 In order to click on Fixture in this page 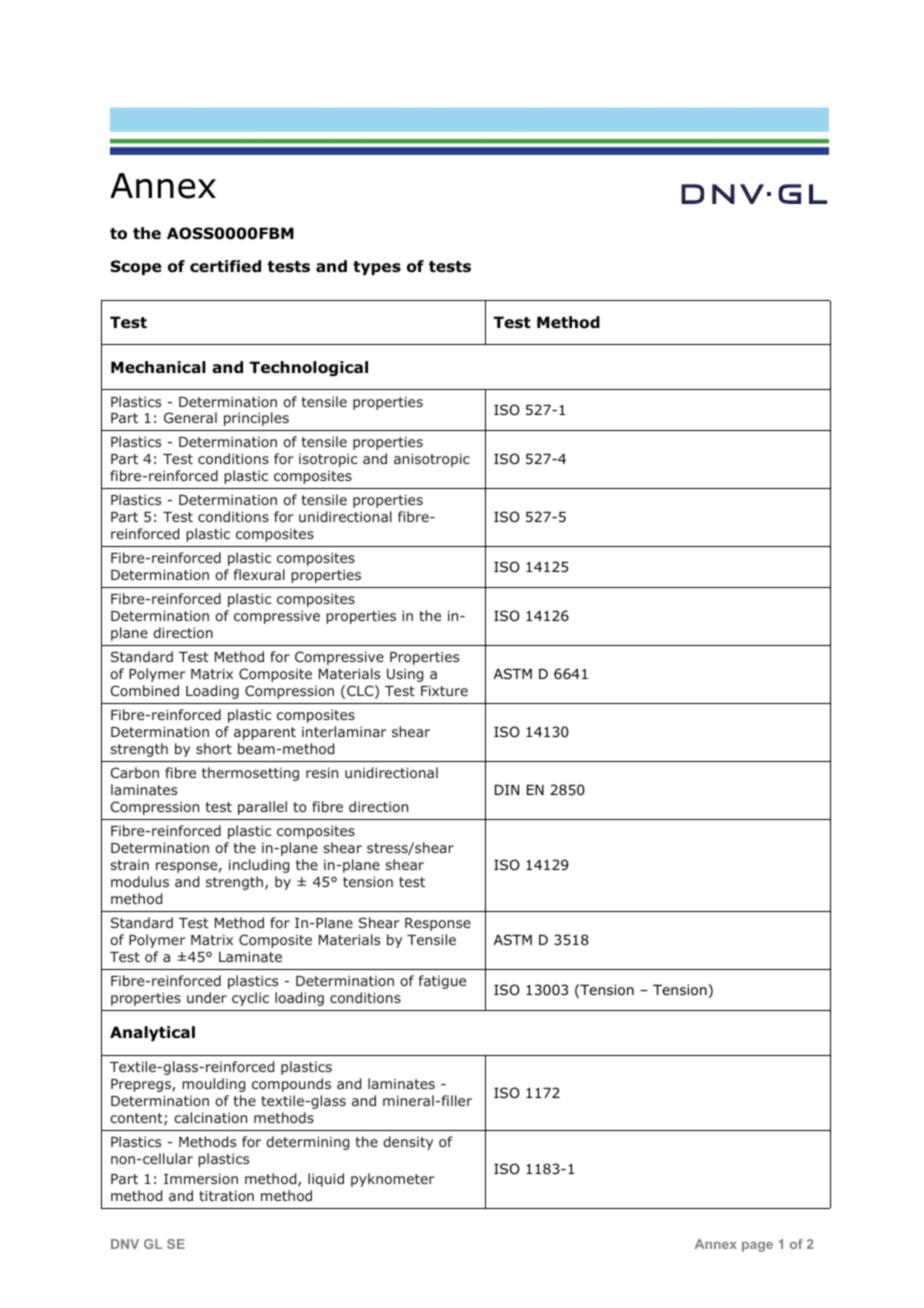, I will do `click(444, 690)`.
